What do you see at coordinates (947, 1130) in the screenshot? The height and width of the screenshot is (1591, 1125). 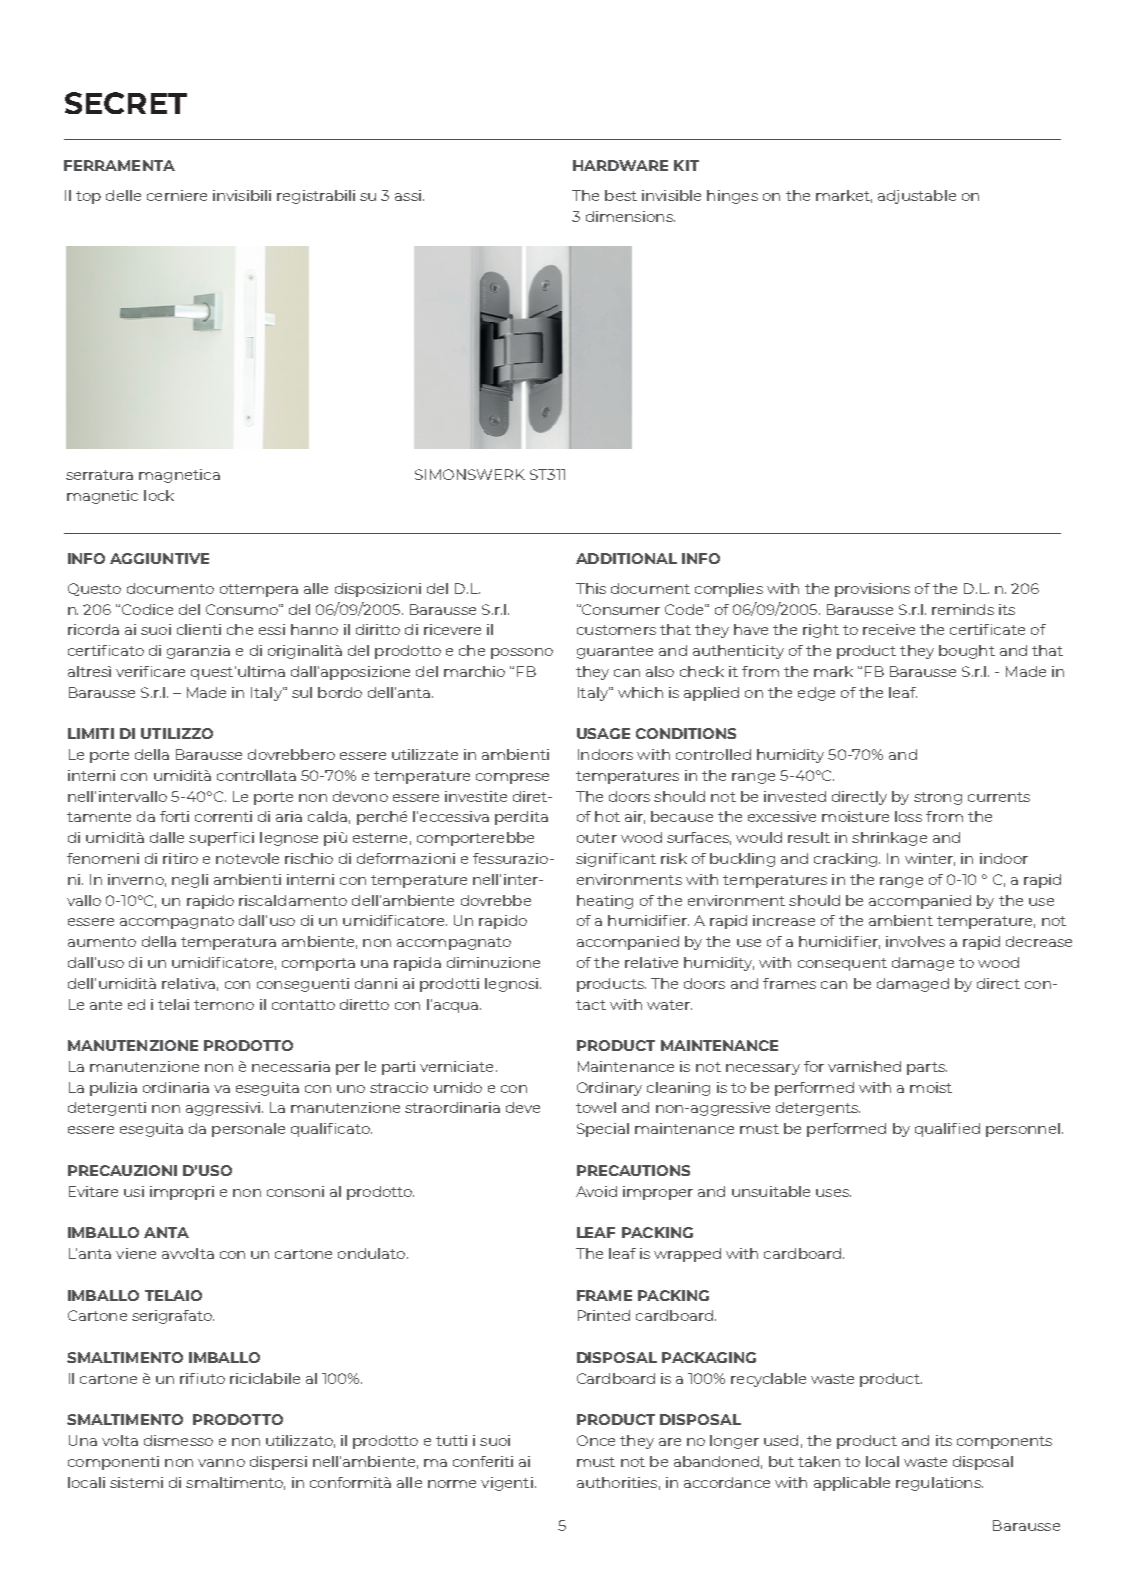 I see `qualified` at bounding box center [947, 1130].
